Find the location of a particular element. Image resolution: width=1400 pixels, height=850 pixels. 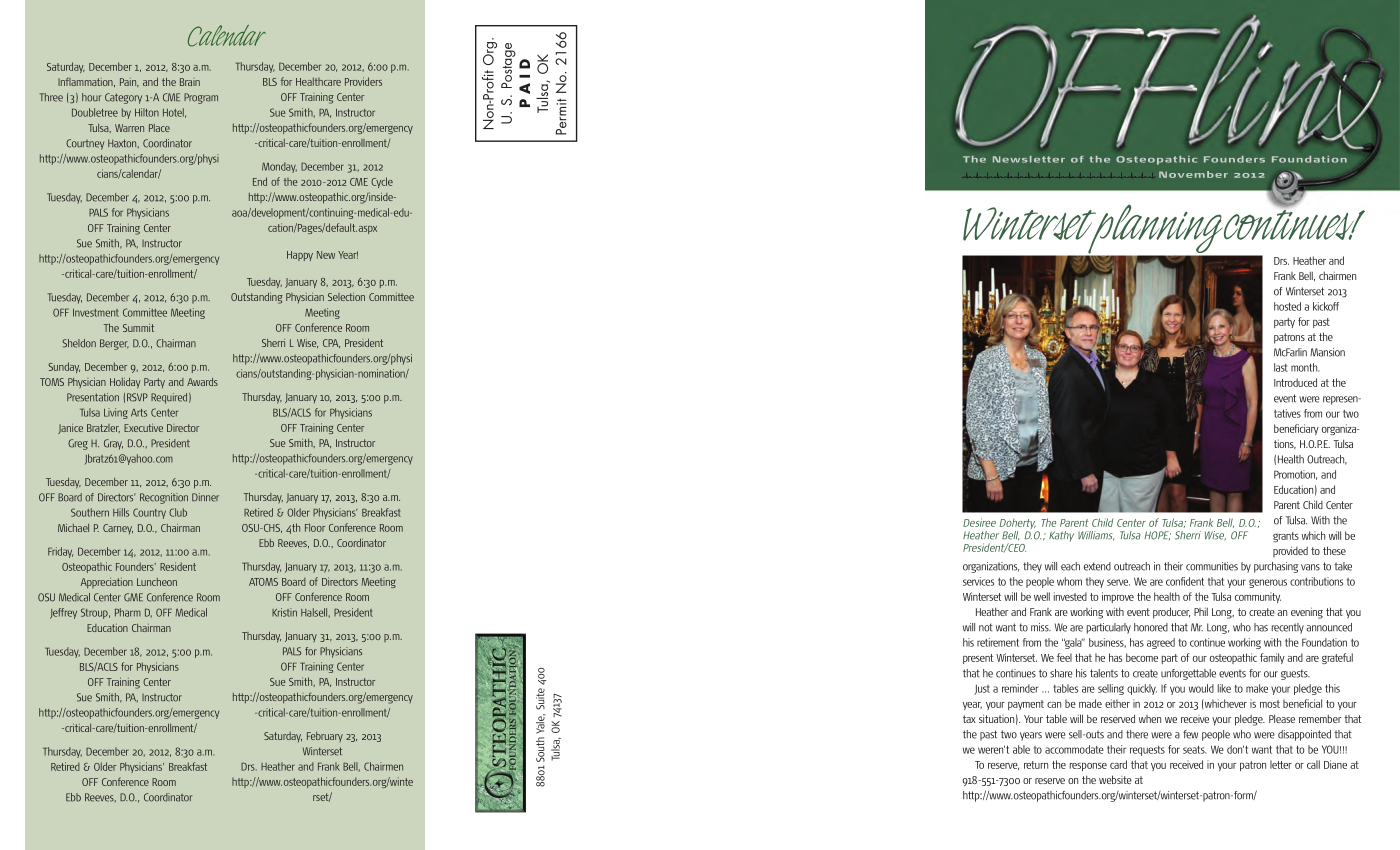

Providers is located at coordinates (363, 81).
